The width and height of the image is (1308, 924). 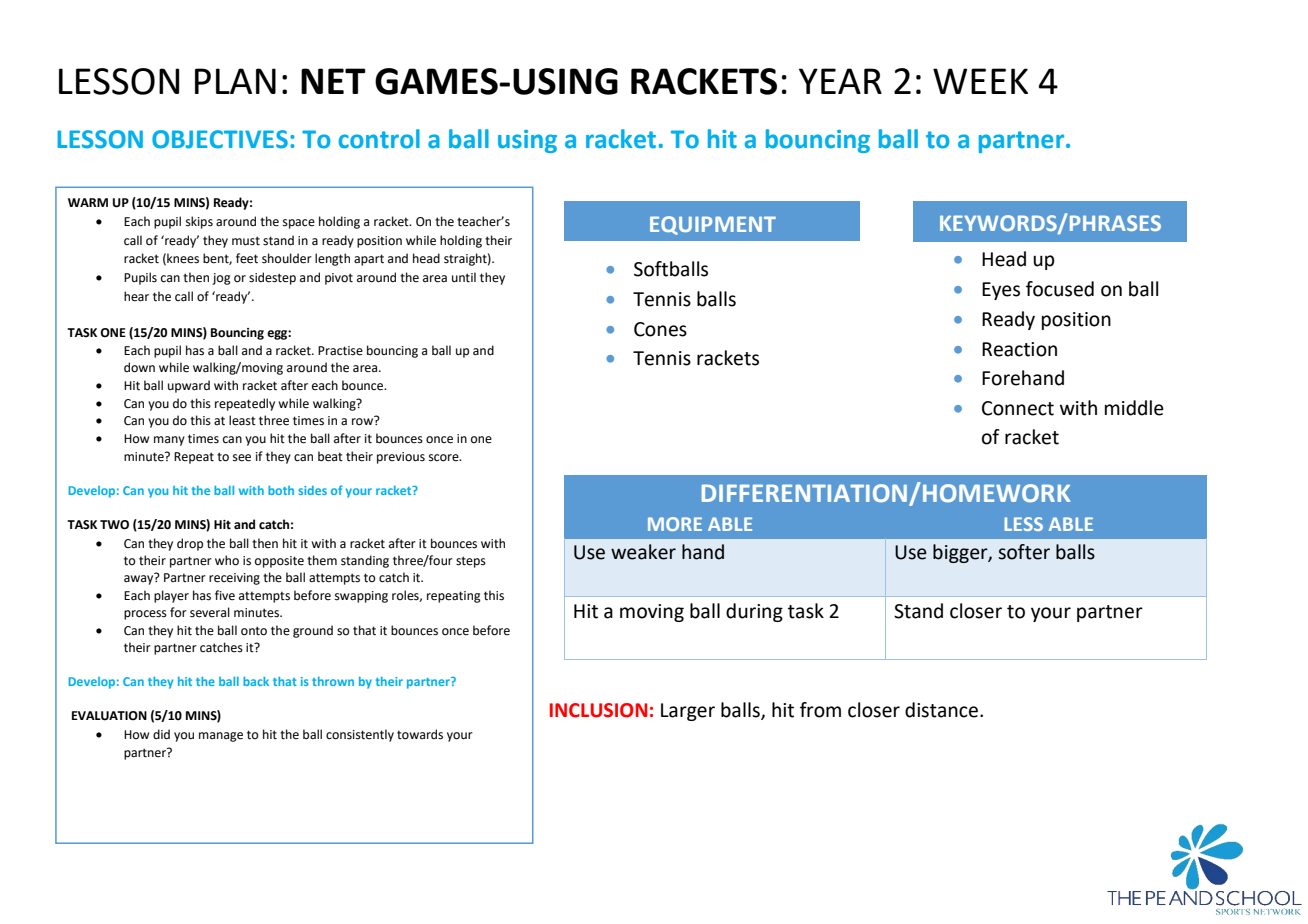 I want to click on Cones, so click(x=660, y=329).
